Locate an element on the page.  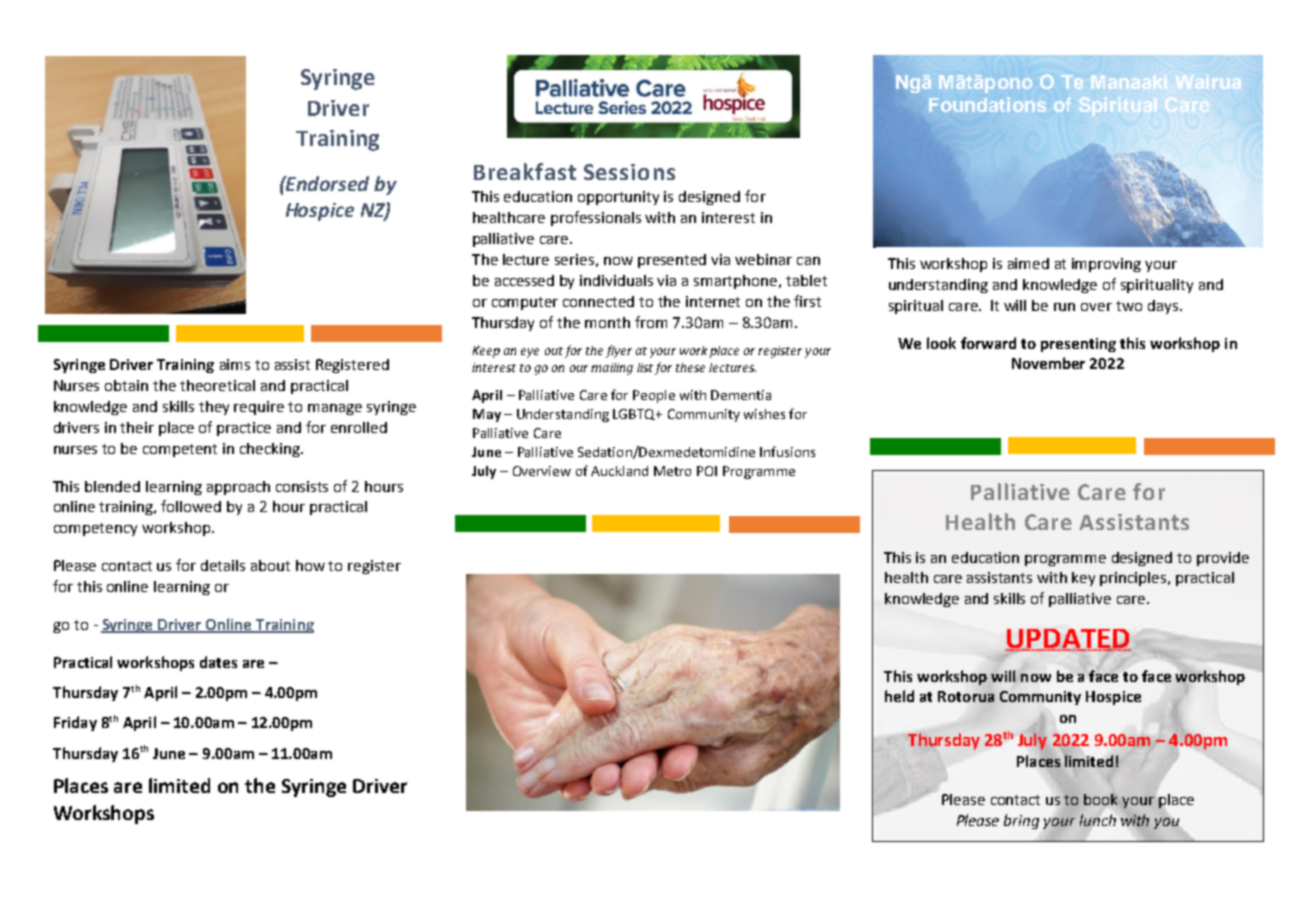
Breakfast is located at coordinates (525, 171).
